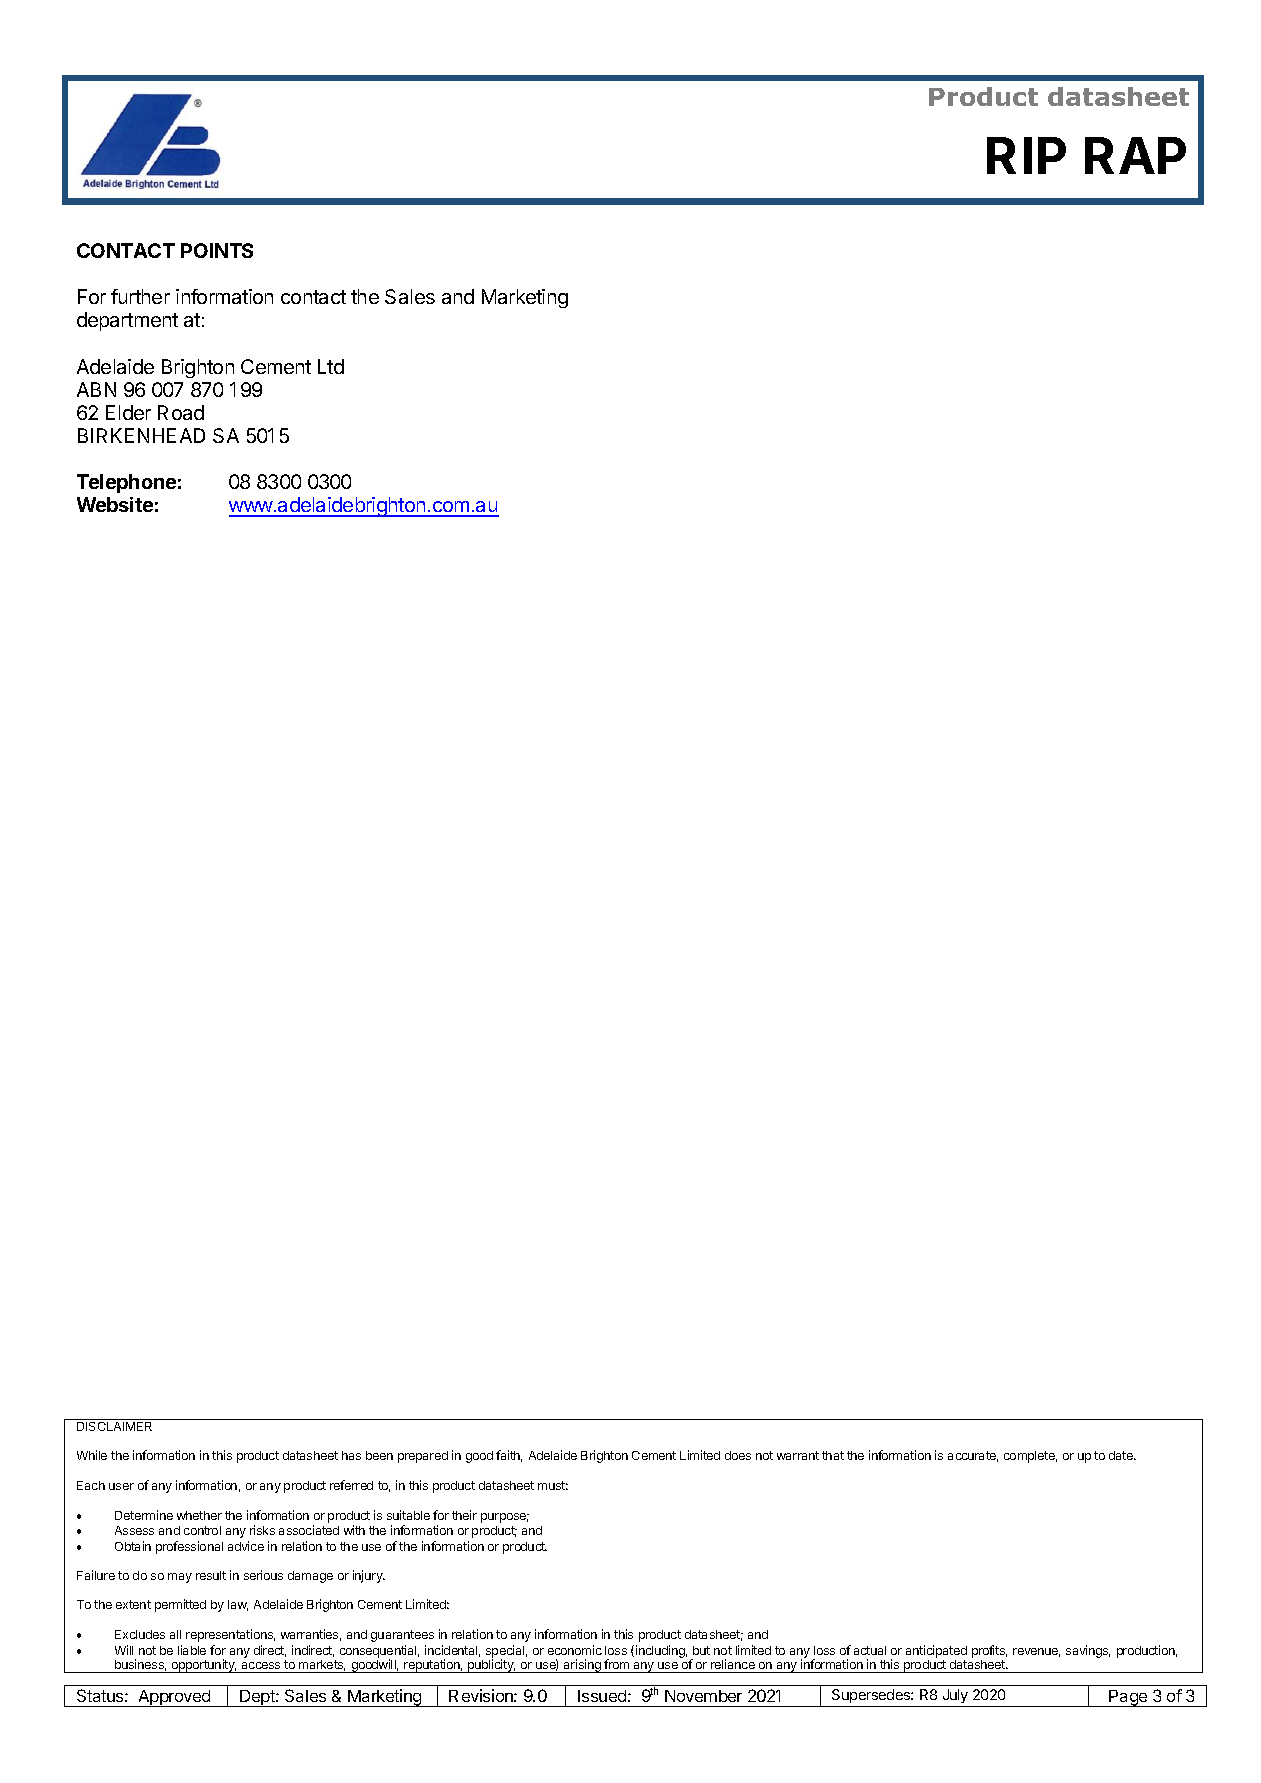 The height and width of the document is (1783, 1261). Describe the element at coordinates (973, 1456) in the document. I see `accurate` at that location.
